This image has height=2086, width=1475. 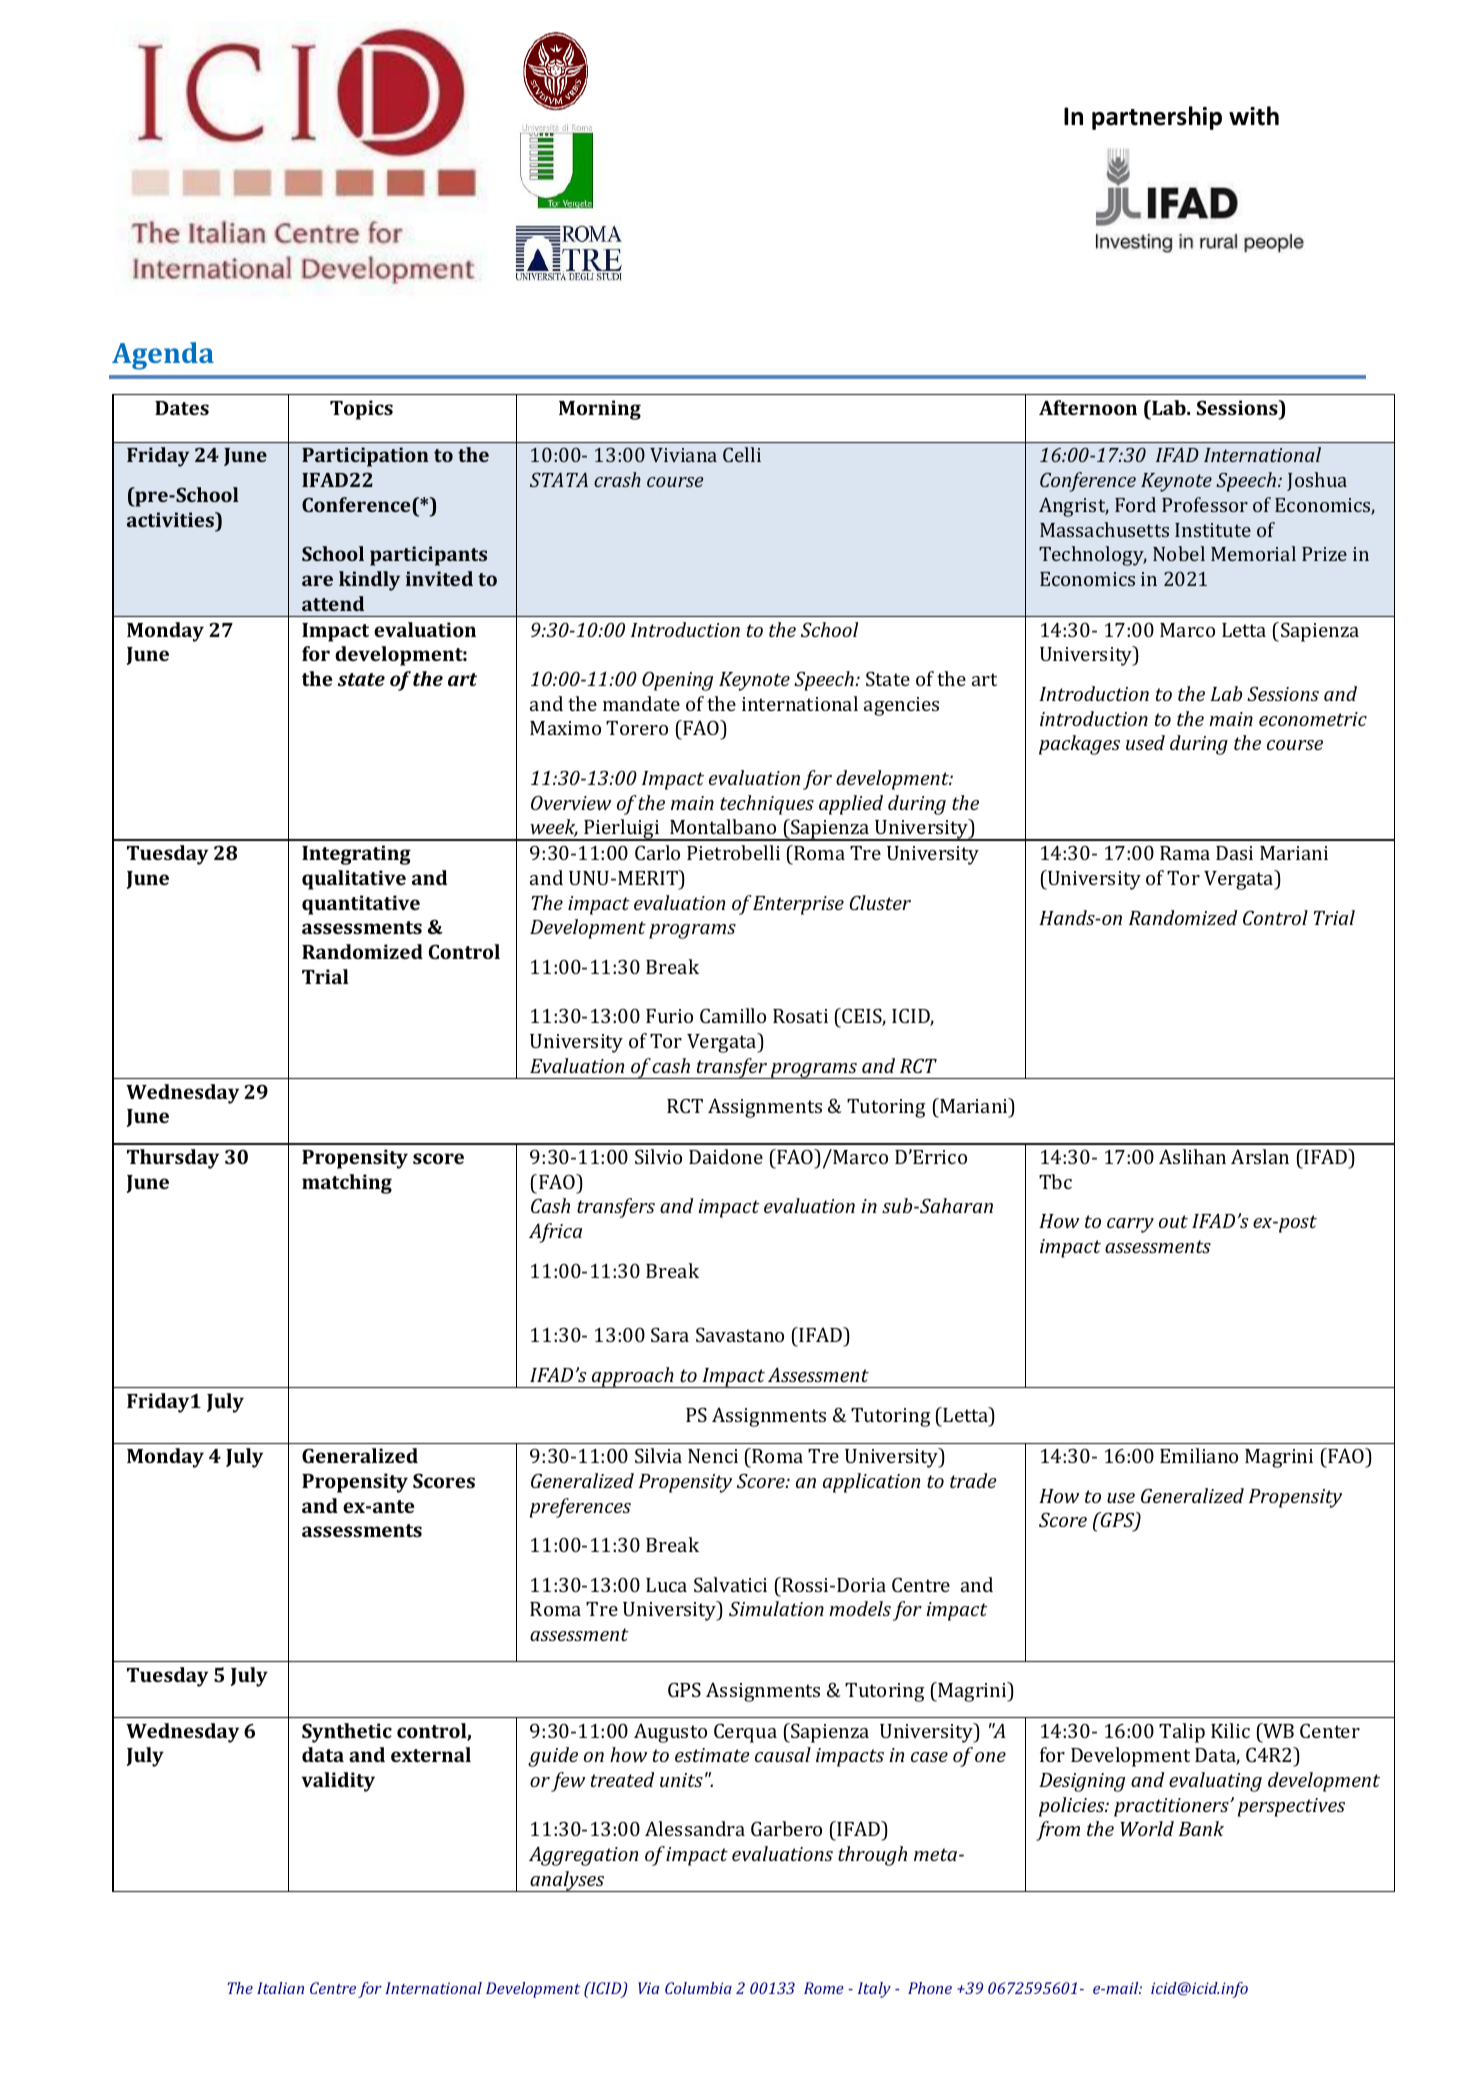 What do you see at coordinates (1157, 118) in the image?
I see `partnership` at bounding box center [1157, 118].
